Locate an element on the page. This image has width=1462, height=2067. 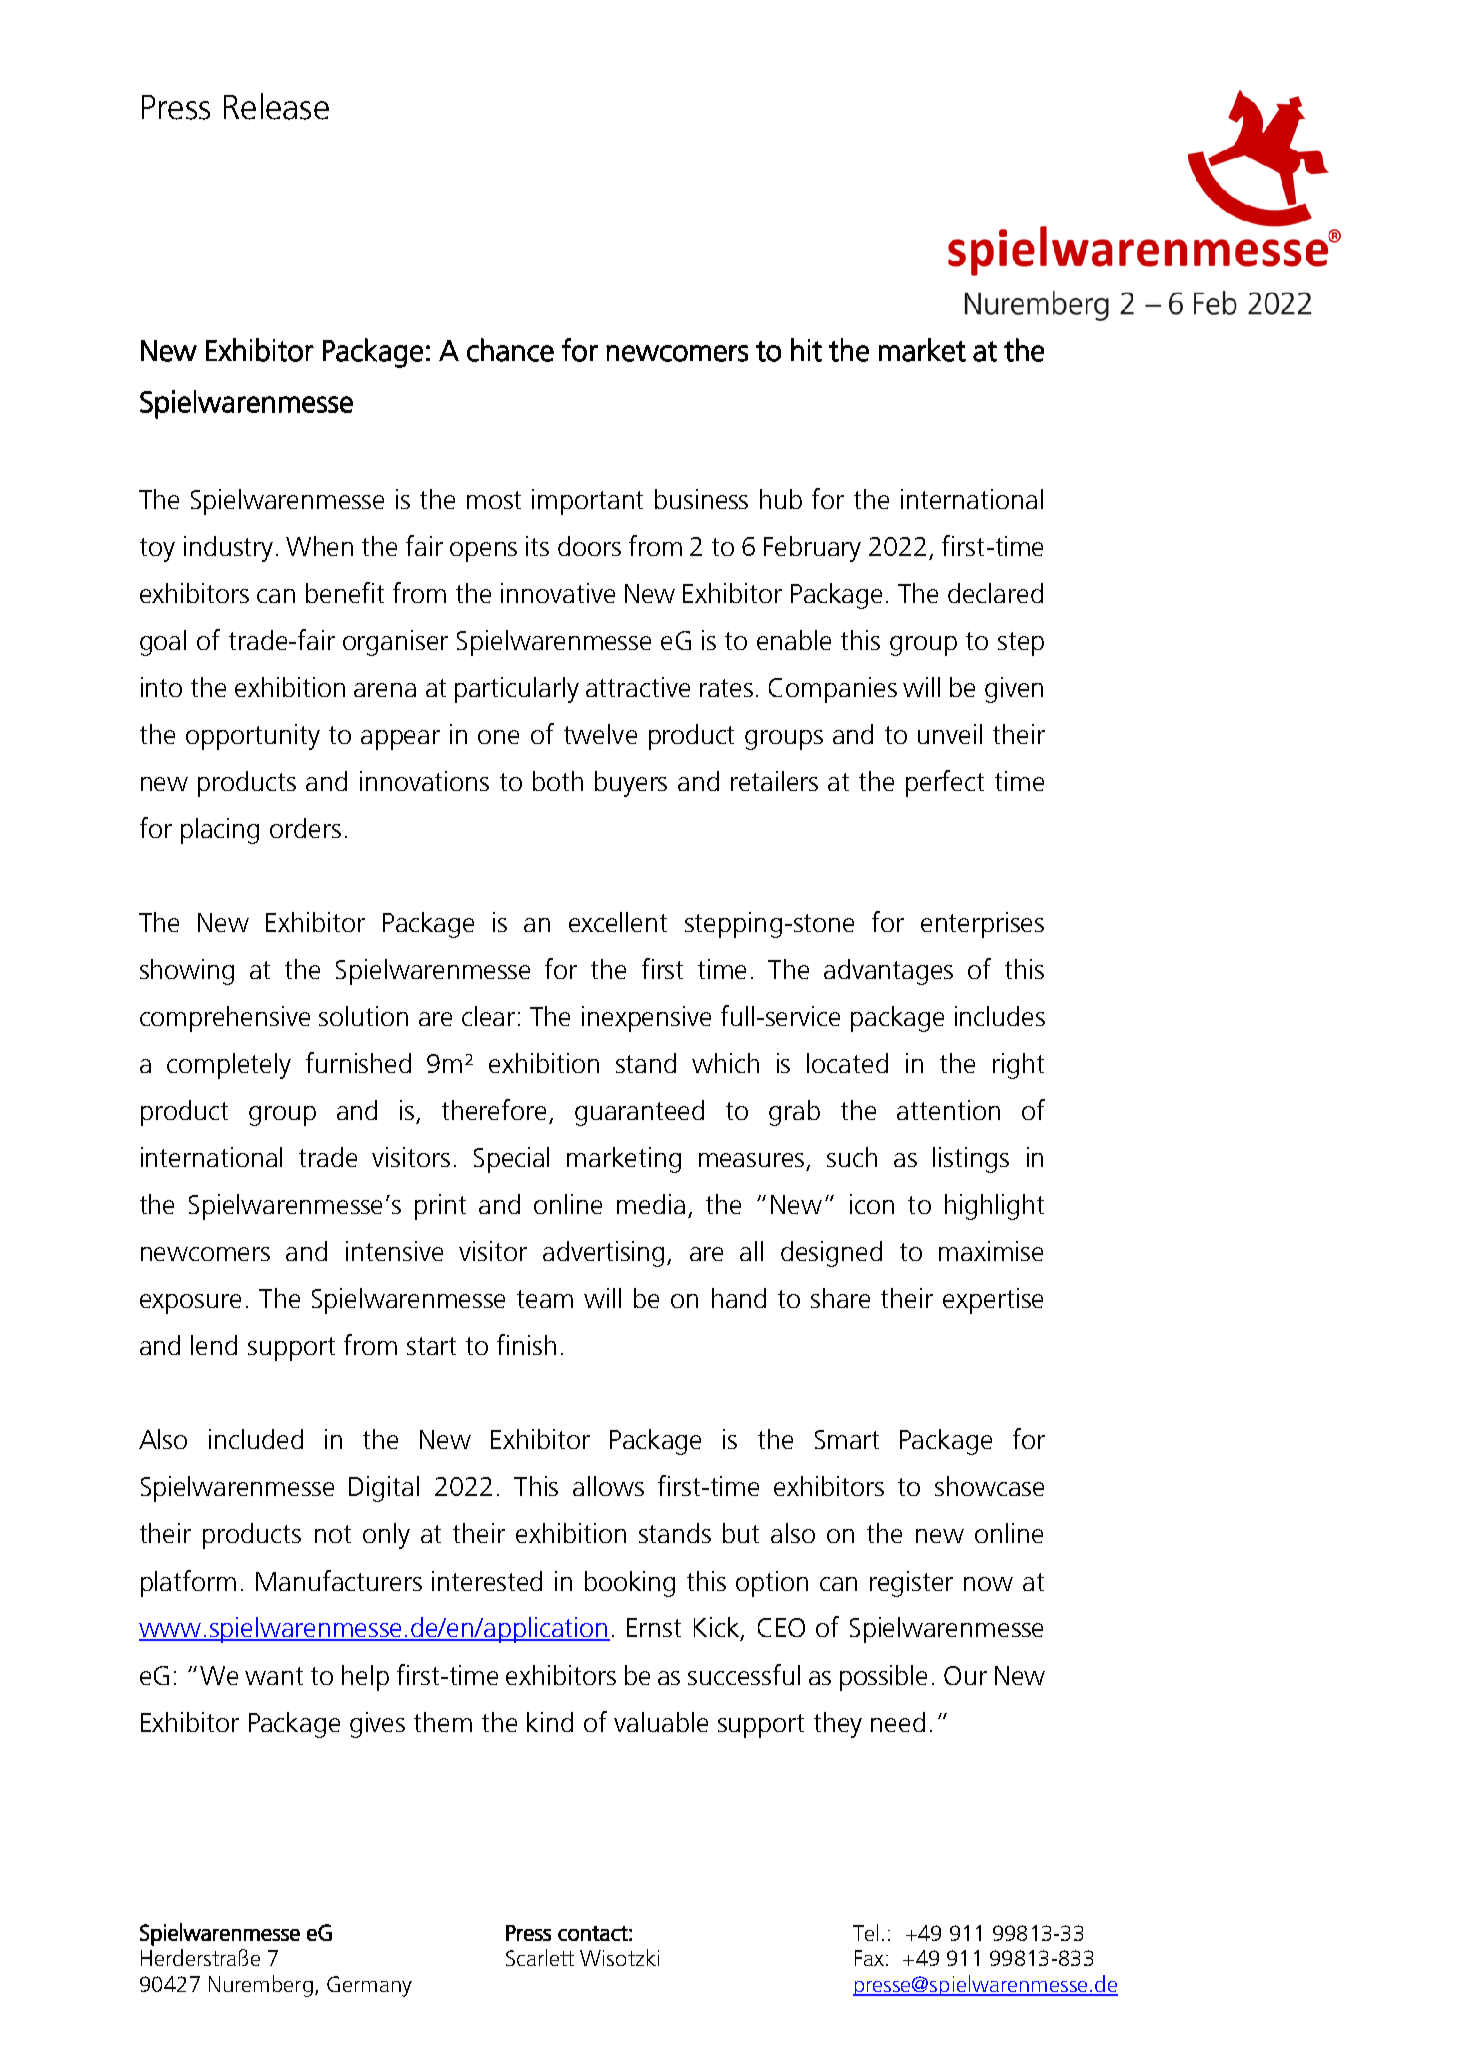
completely is located at coordinates (229, 1066).
